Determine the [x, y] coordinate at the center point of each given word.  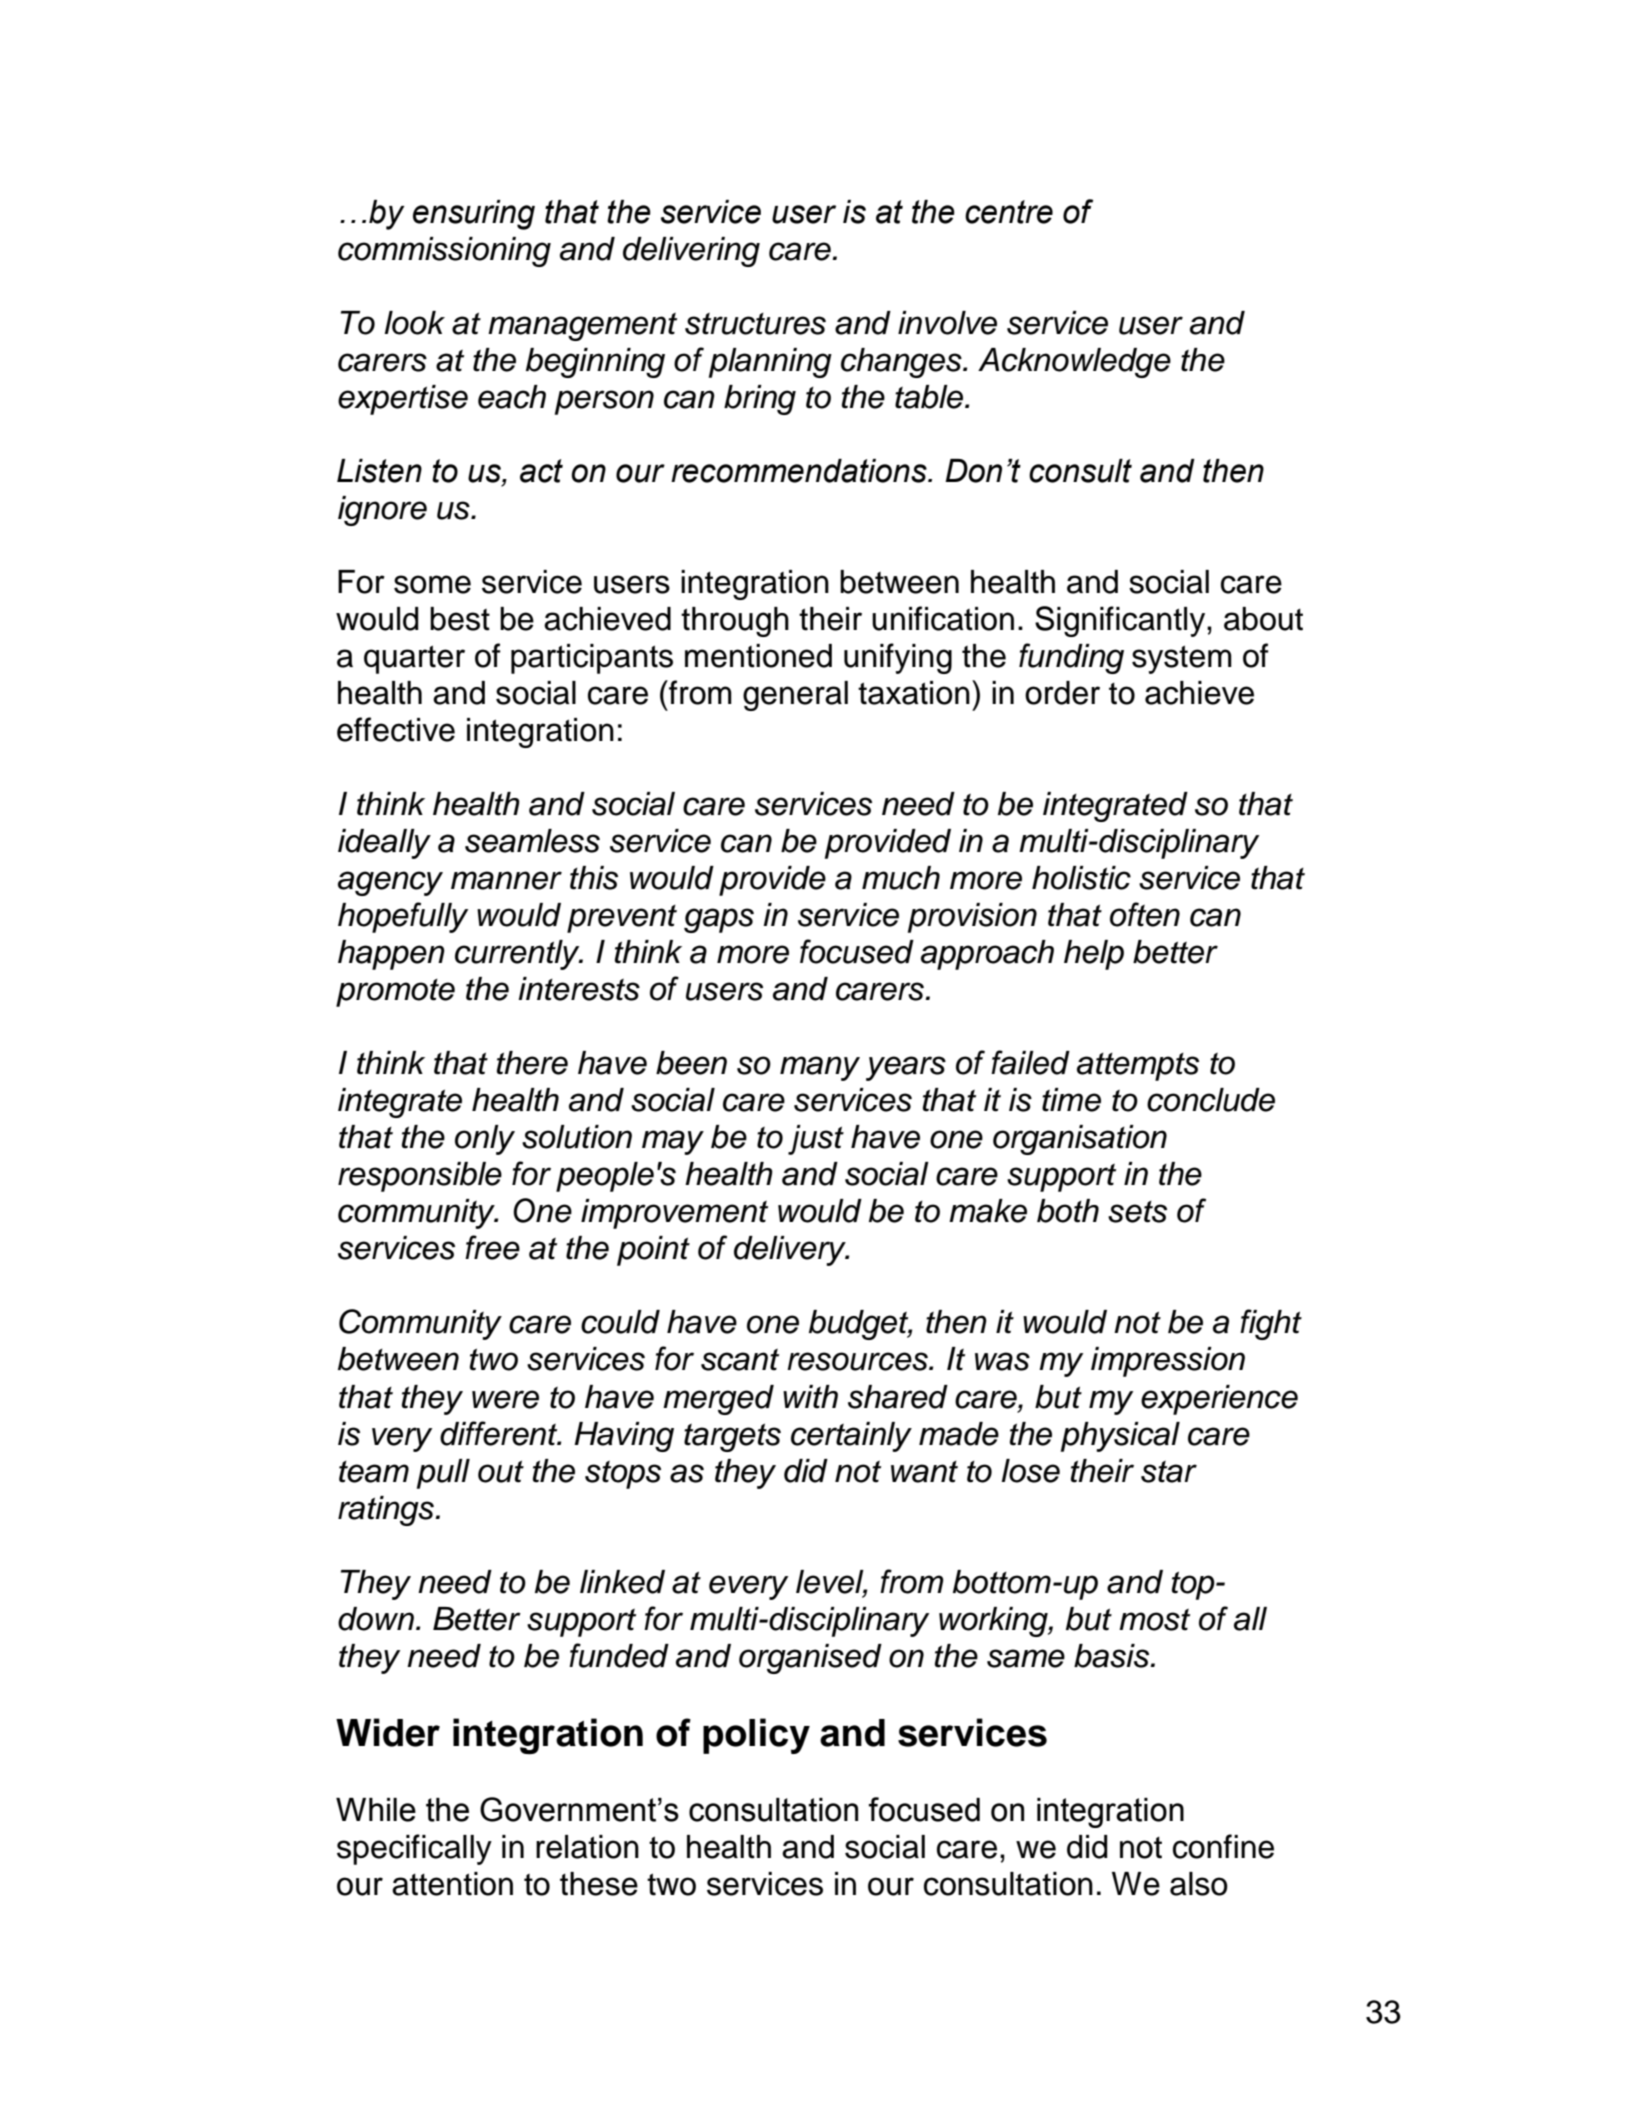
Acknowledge [1074, 363]
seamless [532, 841]
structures [755, 324]
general [795, 696]
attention [452, 1884]
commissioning [444, 252]
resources [858, 1361]
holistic [1081, 878]
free [492, 1247]
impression [1168, 1362]
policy [756, 1736]
